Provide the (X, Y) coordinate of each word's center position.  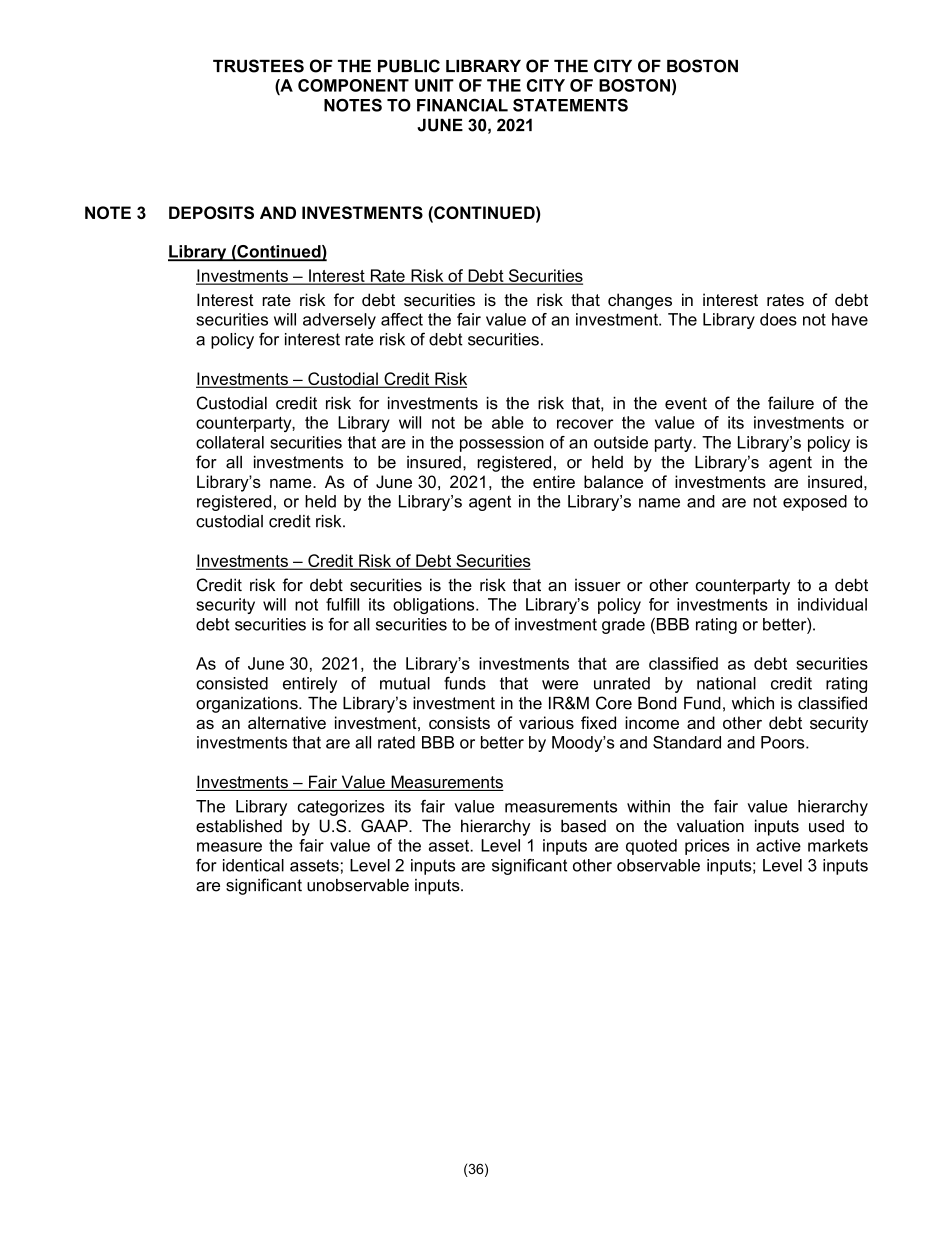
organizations (248, 705)
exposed (815, 503)
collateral (230, 442)
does (778, 319)
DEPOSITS (211, 212)
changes (640, 301)
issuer (598, 585)
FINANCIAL (462, 105)
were (560, 685)
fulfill (342, 604)
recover (585, 424)
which (753, 703)
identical (253, 865)
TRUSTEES (258, 66)
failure (791, 403)
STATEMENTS (570, 105)
